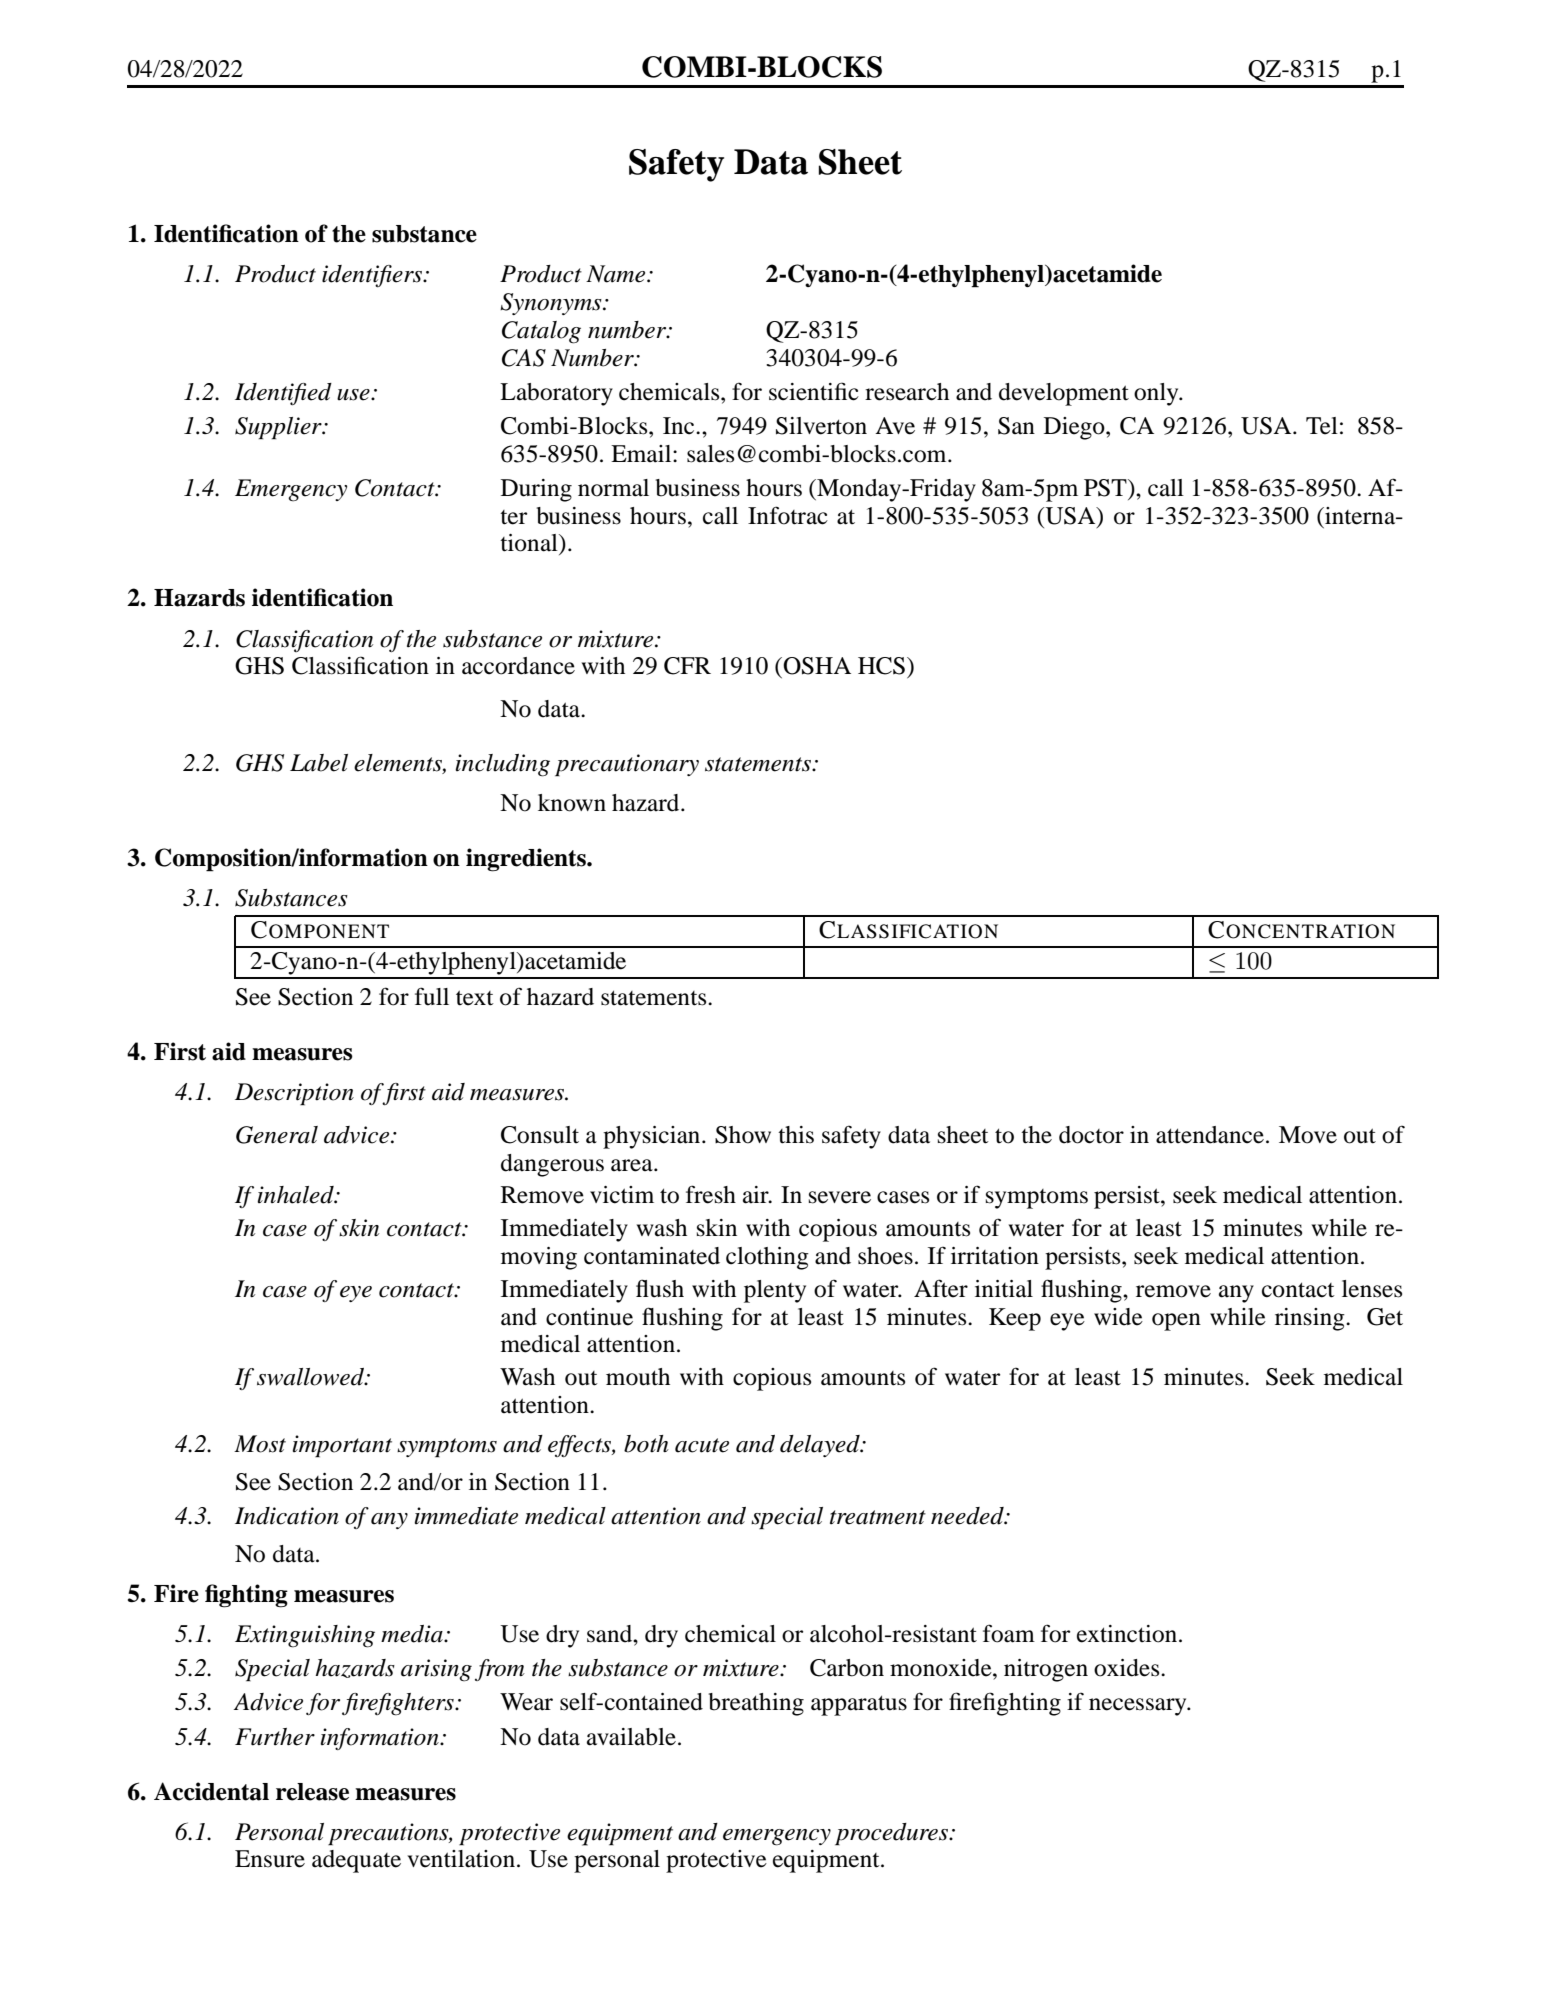  What do you see at coordinates (814, 391) in the screenshot?
I see `scientific` at bounding box center [814, 391].
